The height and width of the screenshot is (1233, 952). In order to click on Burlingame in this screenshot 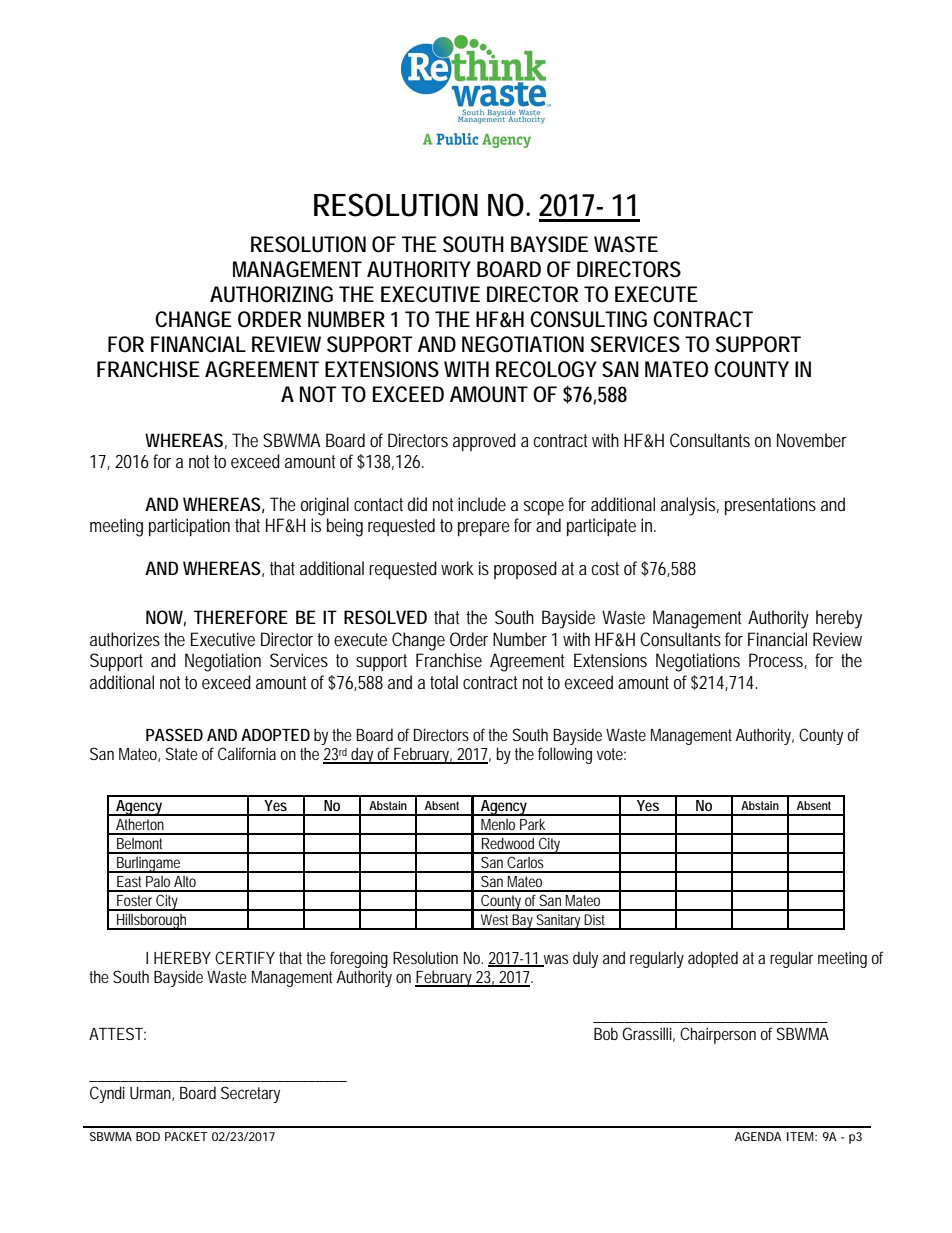, I will do `click(150, 865)`.
